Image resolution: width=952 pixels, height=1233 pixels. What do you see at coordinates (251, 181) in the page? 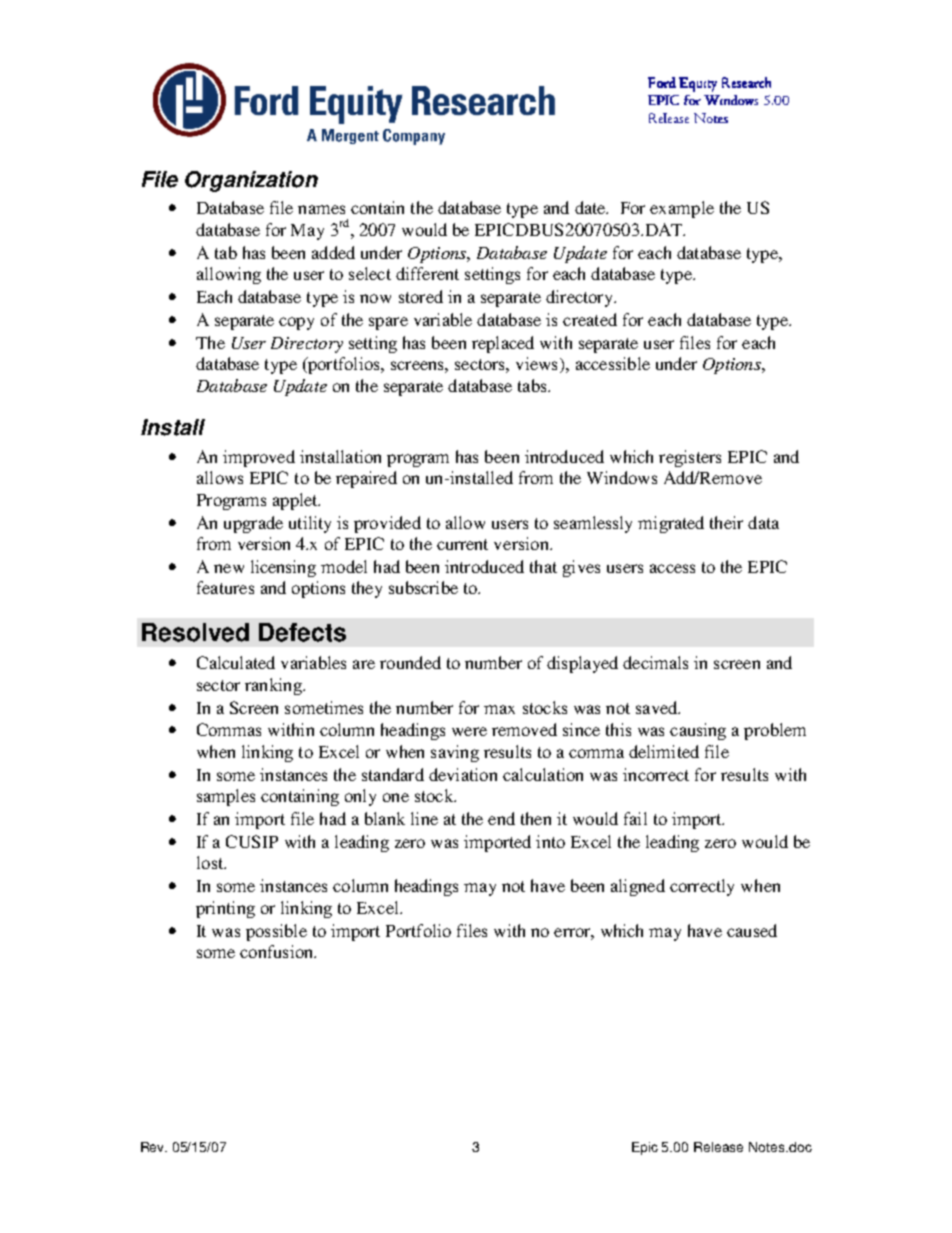
I see `Organization` at bounding box center [251, 181].
